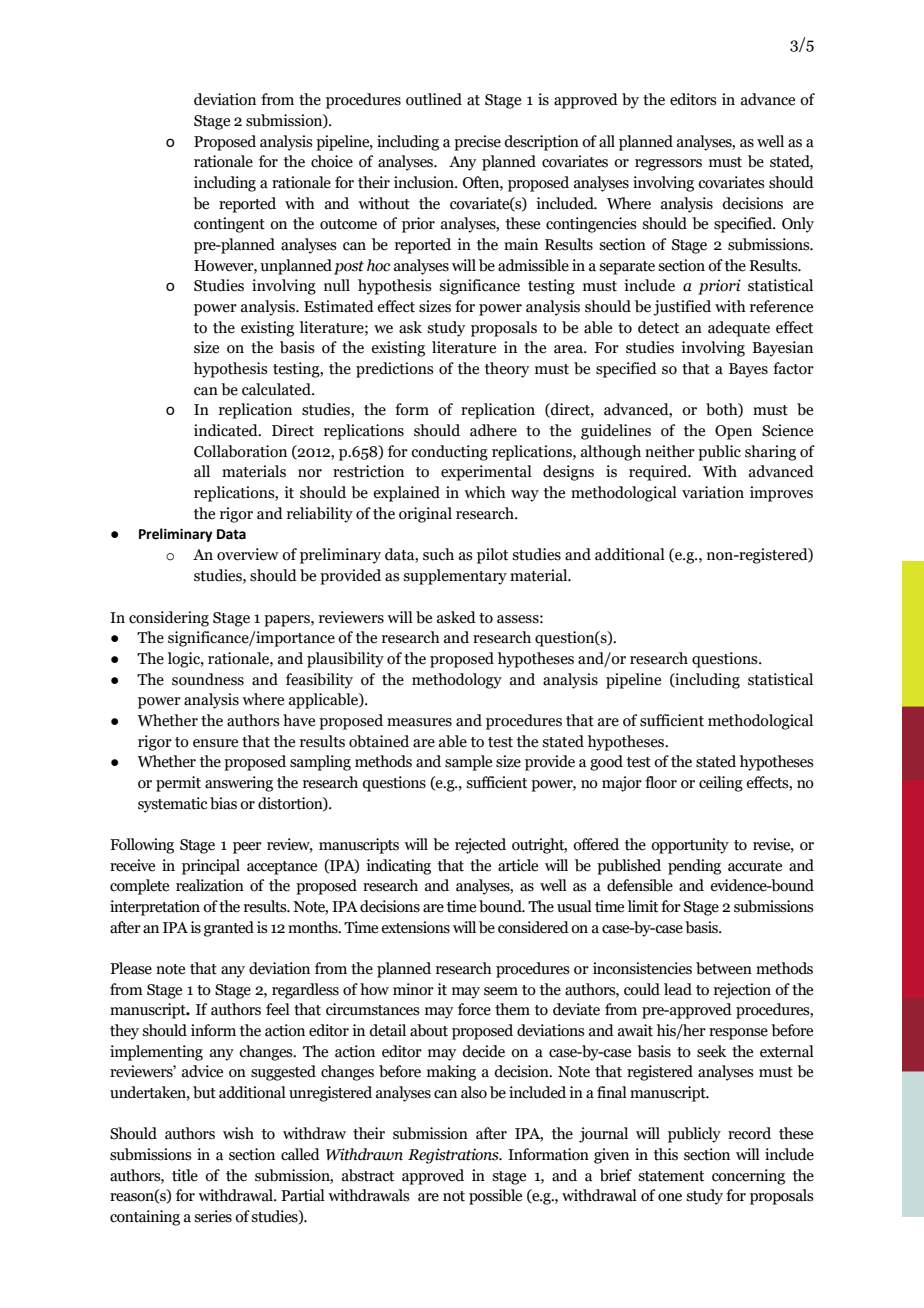  What do you see at coordinates (477, 143) in the page?
I see `precise` at bounding box center [477, 143].
